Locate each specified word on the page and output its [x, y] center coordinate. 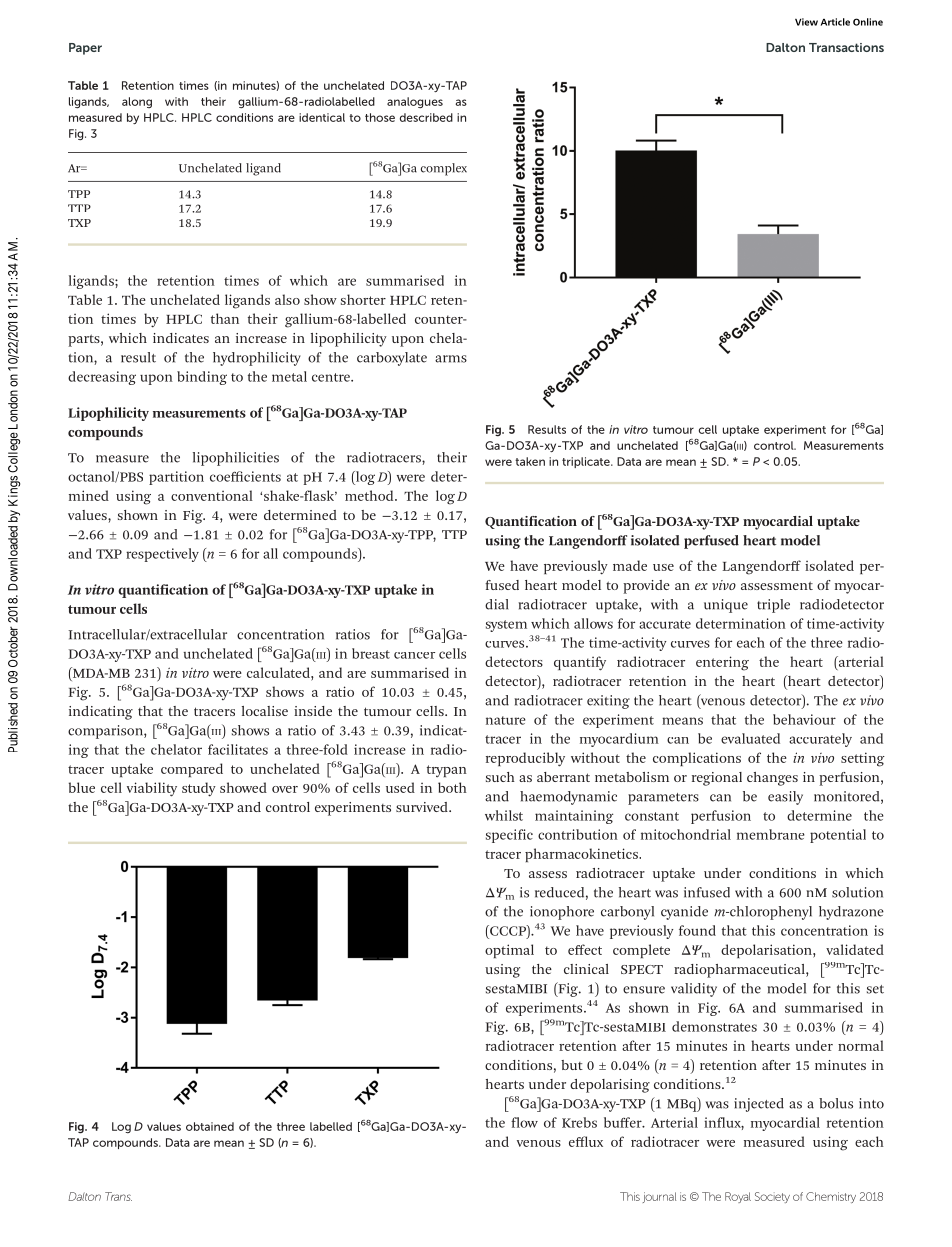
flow [524, 1122]
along [137, 102]
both [452, 787]
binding [202, 378]
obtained [210, 1126]
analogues [415, 102]
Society [772, 1197]
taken [530, 461]
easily [785, 798]
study [199, 789]
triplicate [587, 462]
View [806, 22]
